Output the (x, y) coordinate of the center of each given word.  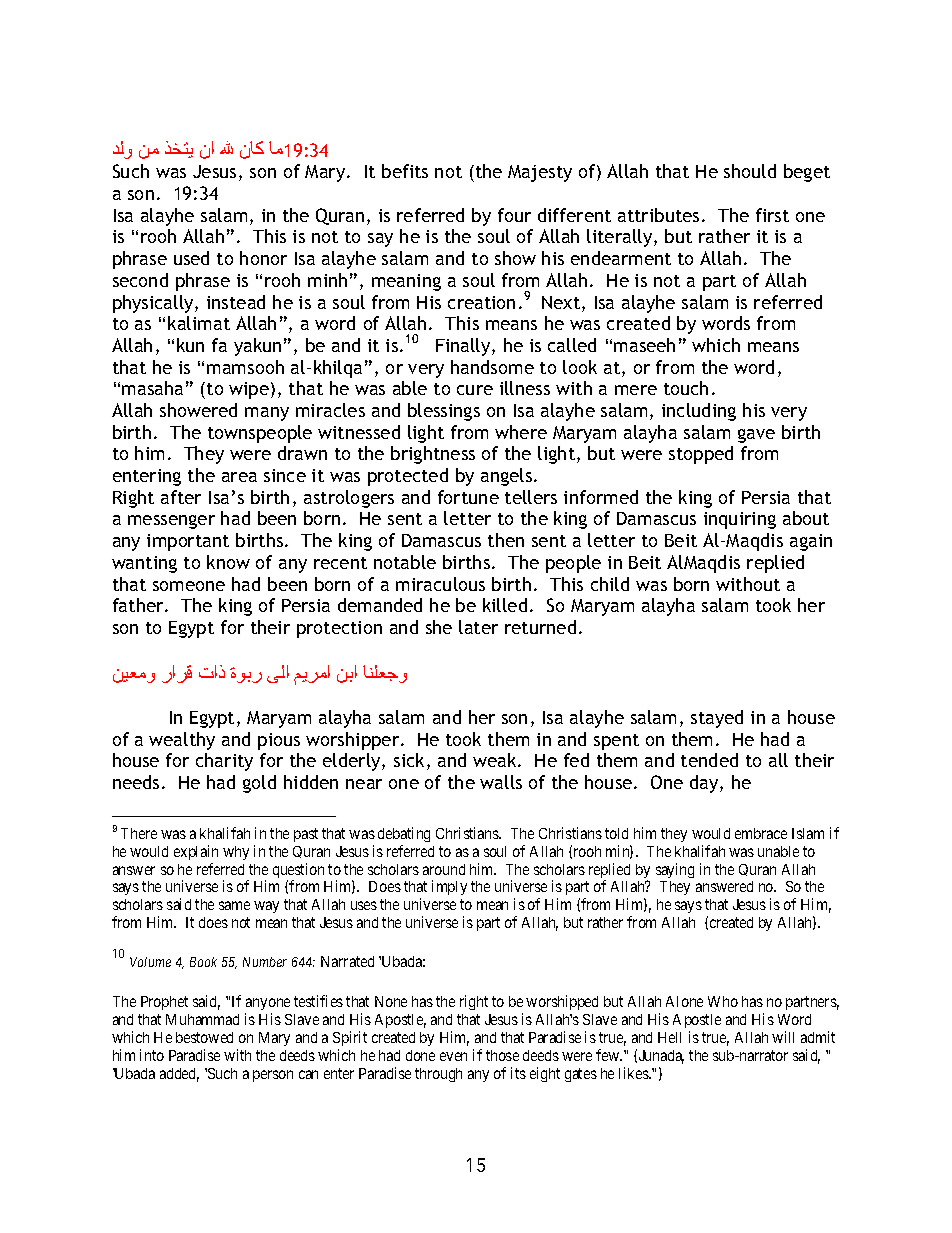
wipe (249, 390)
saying (675, 870)
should (750, 171)
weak (496, 760)
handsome (492, 367)
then (506, 540)
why (236, 853)
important (188, 542)
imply (449, 887)
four (514, 215)
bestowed (204, 1037)
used (191, 258)
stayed (717, 719)
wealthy (182, 741)
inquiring (740, 520)
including (699, 412)
